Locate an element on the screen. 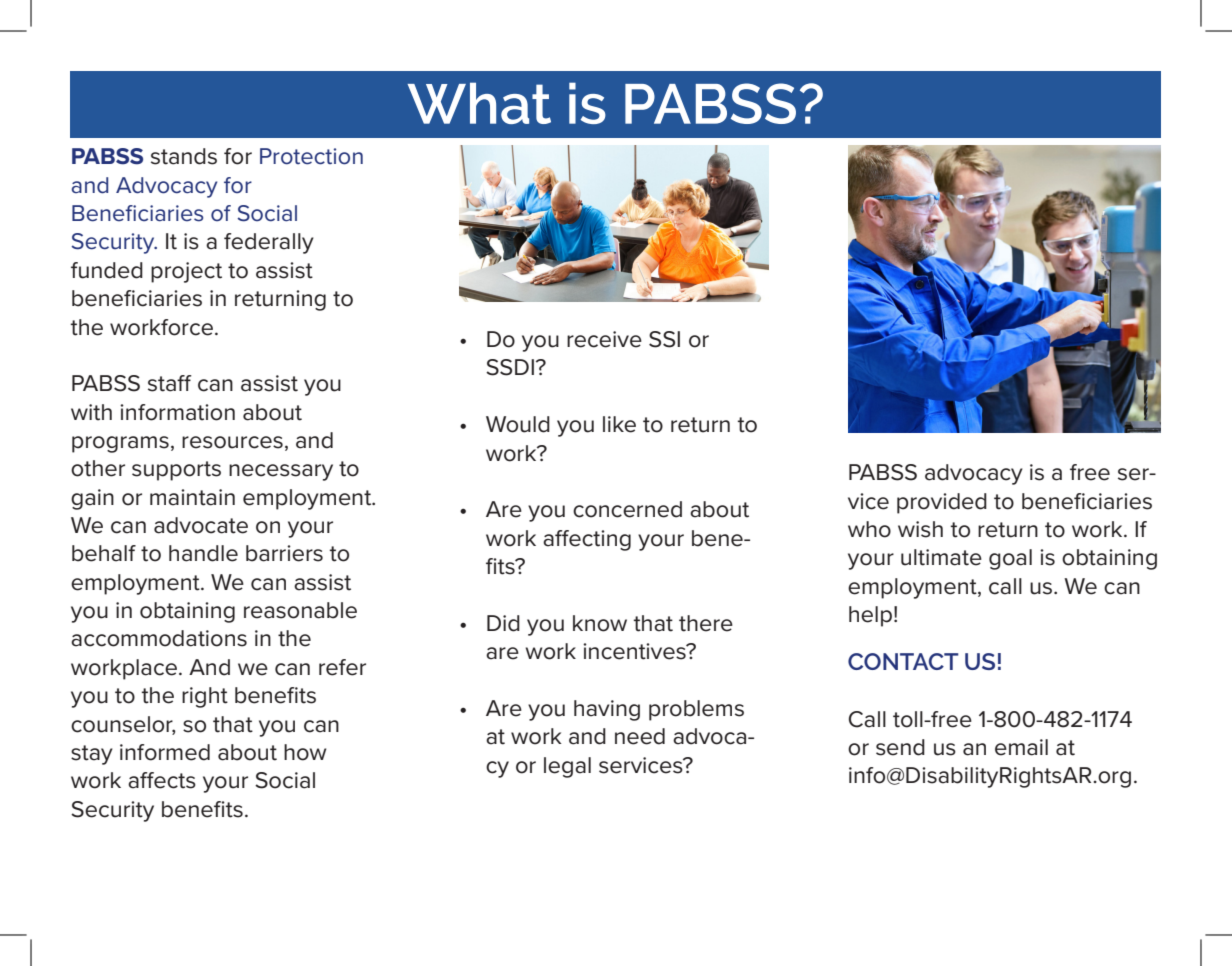 This screenshot has width=1232, height=966. resources is located at coordinates (232, 442).
